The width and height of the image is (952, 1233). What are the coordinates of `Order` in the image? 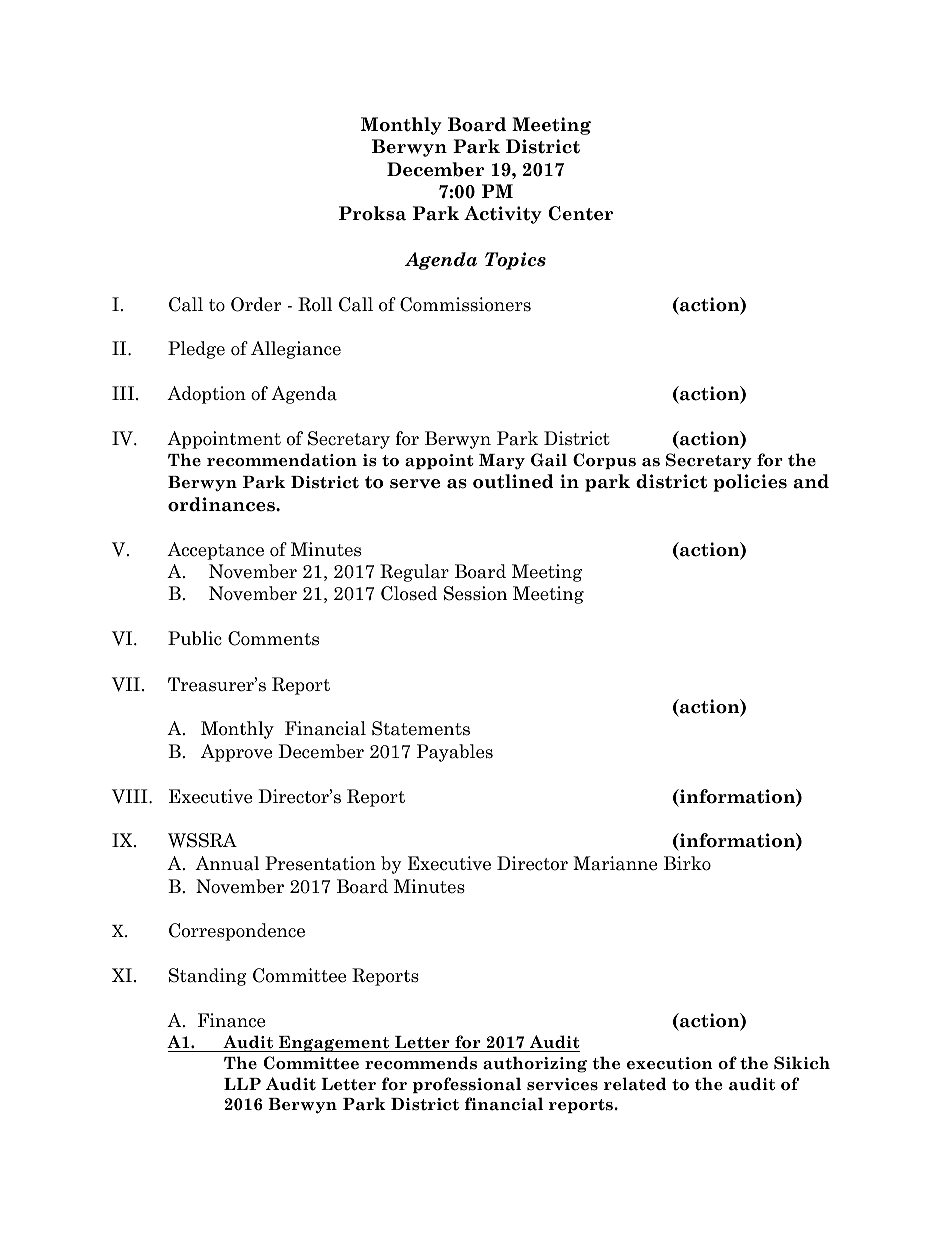 It's located at (256, 304).
